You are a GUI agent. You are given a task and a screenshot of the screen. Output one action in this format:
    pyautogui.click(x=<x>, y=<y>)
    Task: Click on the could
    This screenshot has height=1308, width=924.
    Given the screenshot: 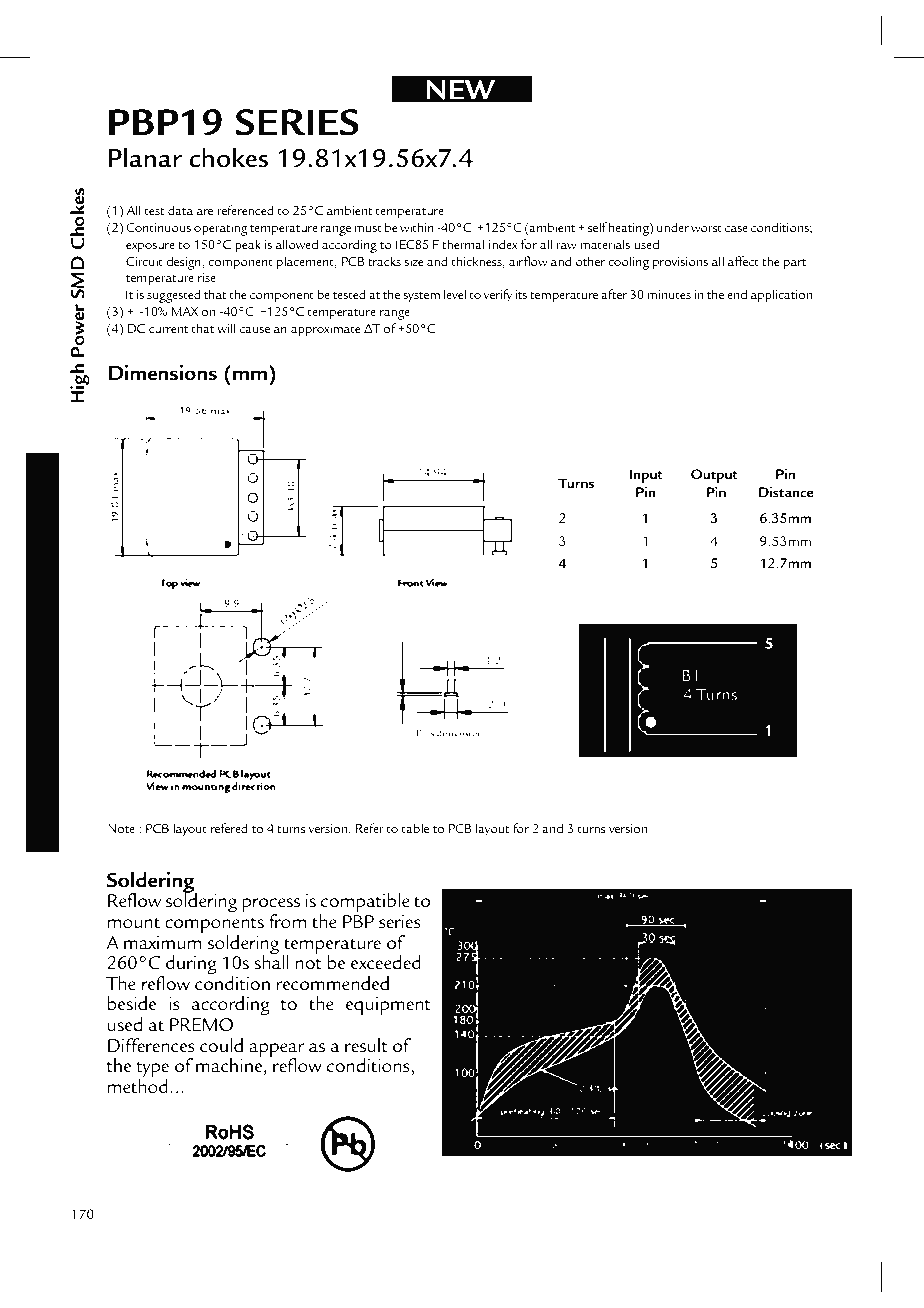 What is the action you would take?
    pyautogui.click(x=221, y=1045)
